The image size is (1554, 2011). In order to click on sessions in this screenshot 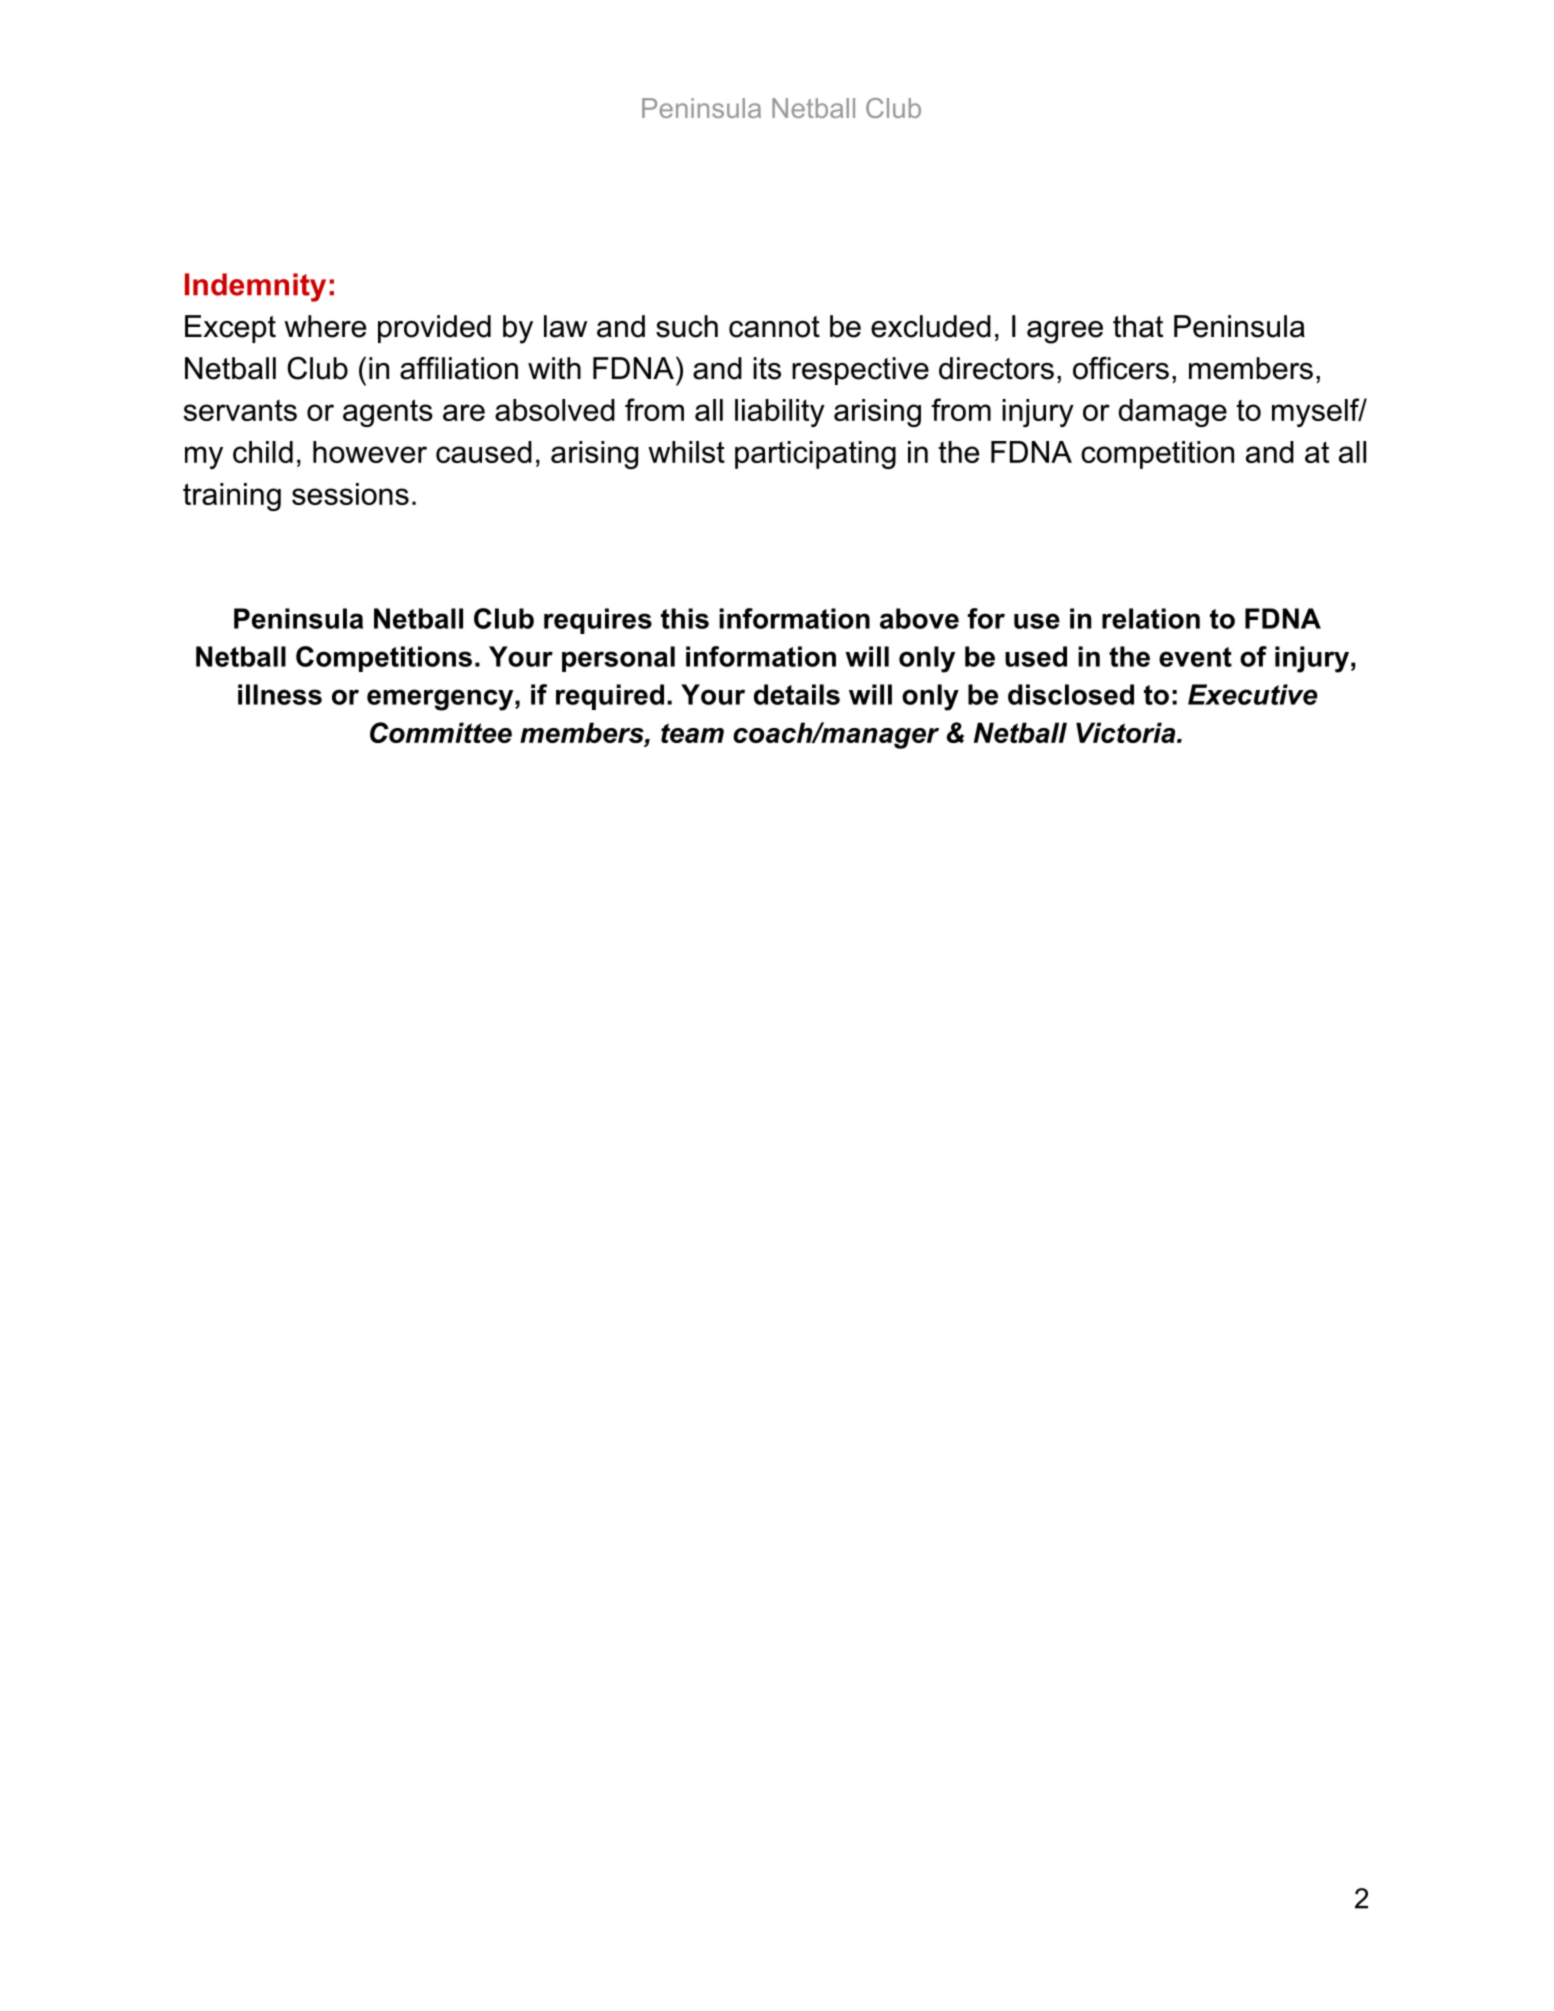, I will do `click(350, 494)`.
